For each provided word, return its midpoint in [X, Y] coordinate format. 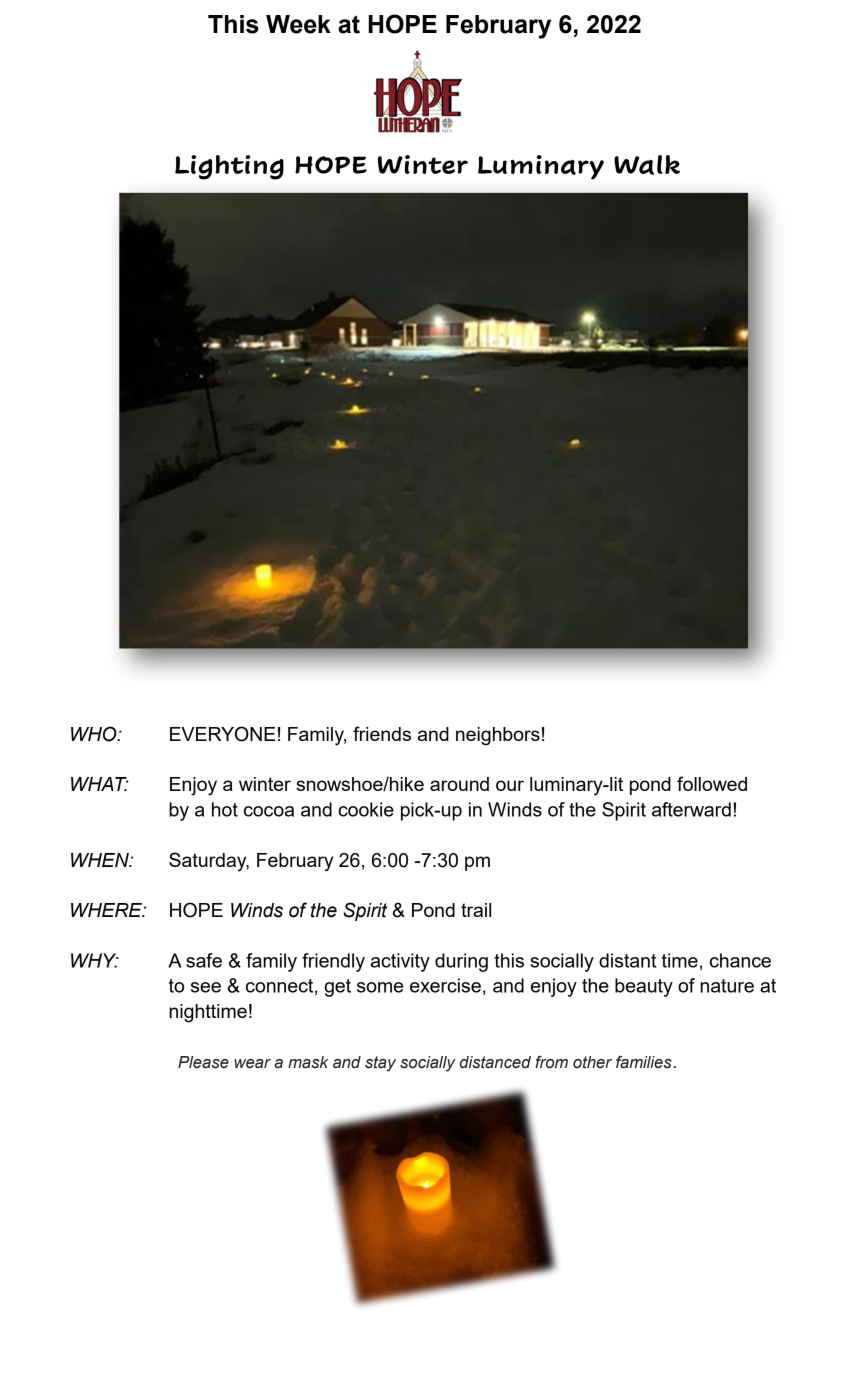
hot [225, 809]
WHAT [99, 784]
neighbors [498, 736]
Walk [647, 165]
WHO [95, 734]
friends [382, 733]
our [510, 785]
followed [712, 783]
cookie [366, 809]
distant [627, 960]
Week [298, 24]
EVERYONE [222, 734]
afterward [691, 809]
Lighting [229, 167]
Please [203, 1062]
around [459, 784]
